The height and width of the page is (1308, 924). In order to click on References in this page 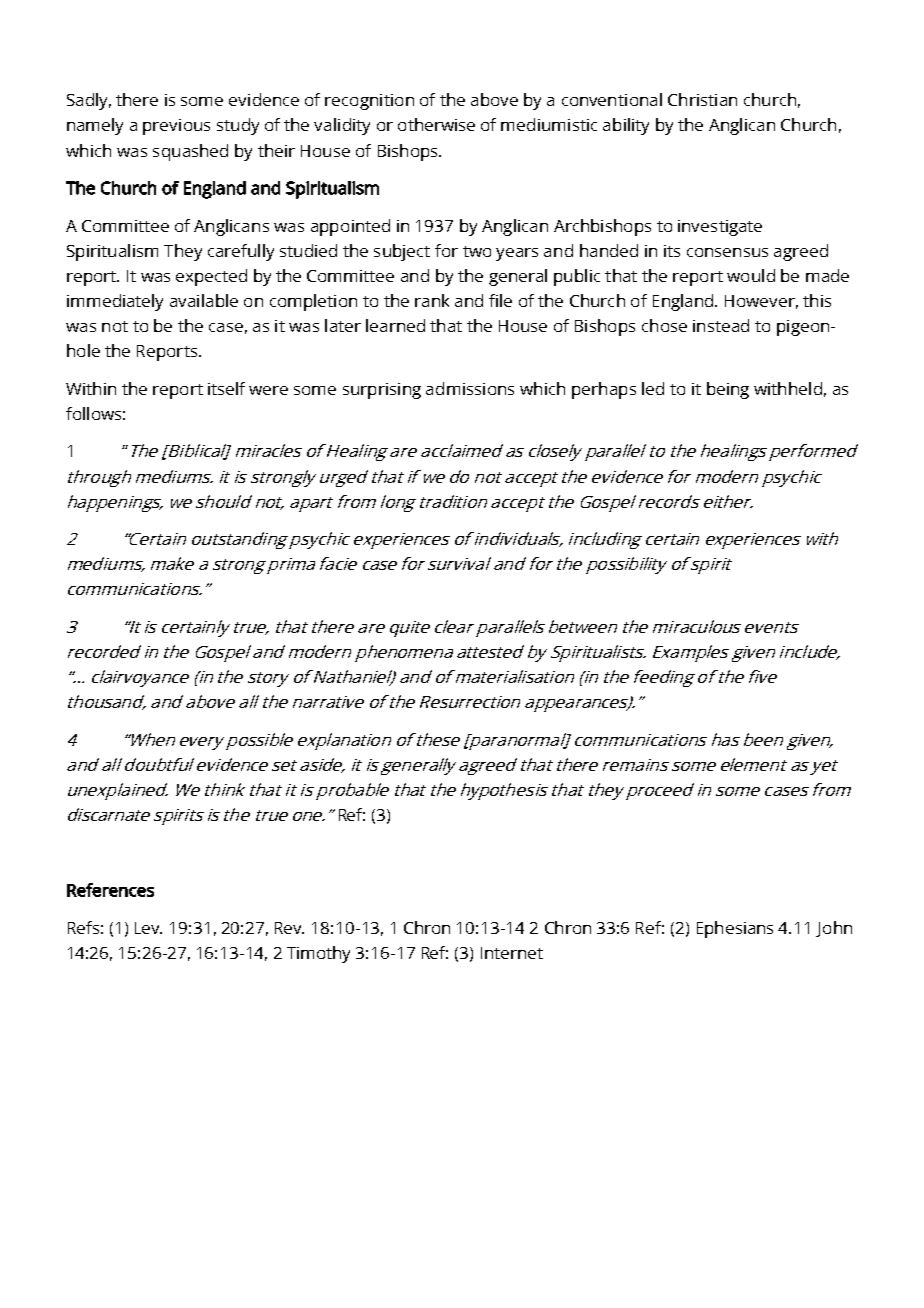, I will do `click(110, 890)`.
